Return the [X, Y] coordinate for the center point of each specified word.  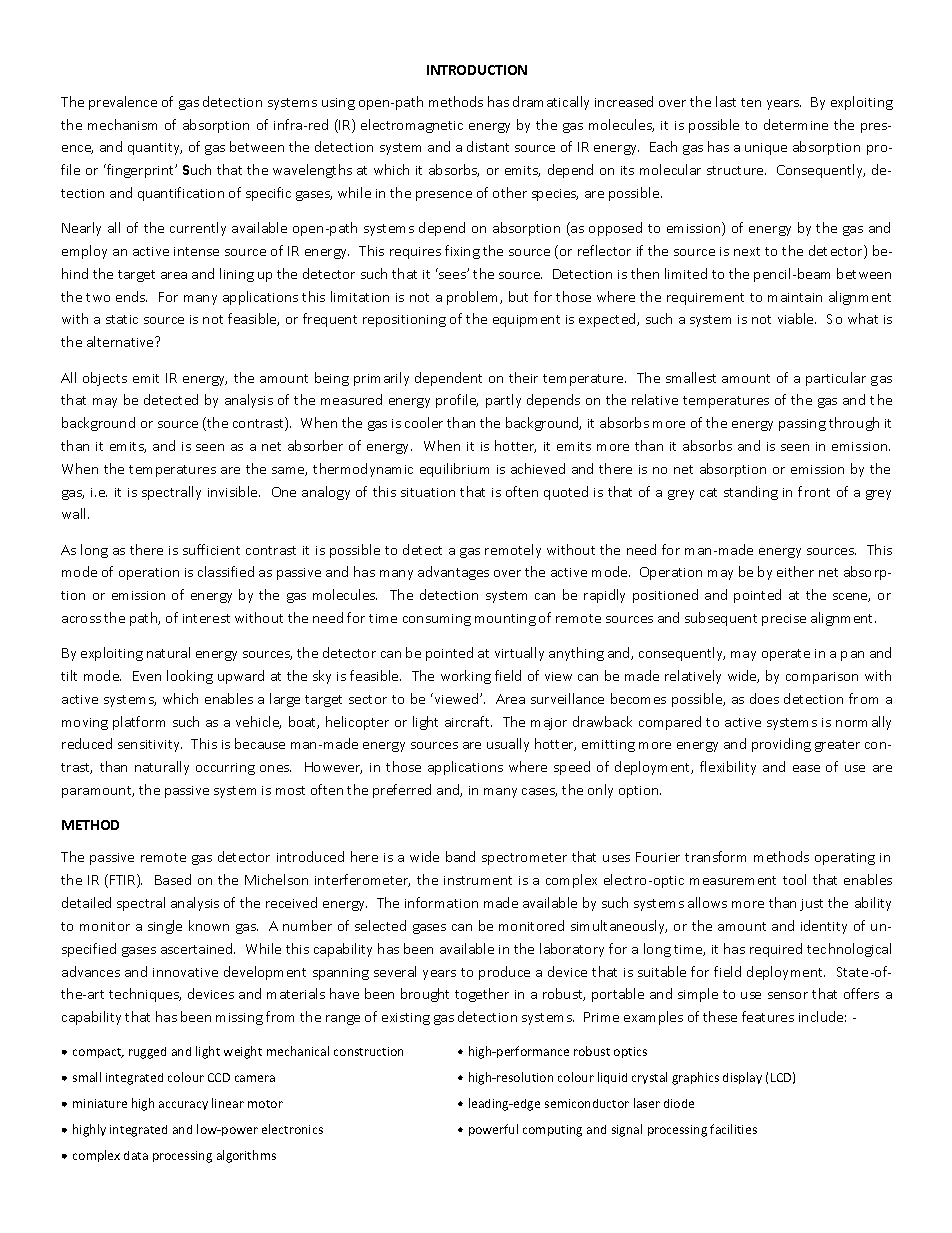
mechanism [122, 124]
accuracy [183, 1105]
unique [766, 149]
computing [552, 1131]
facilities [733, 1129]
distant [488, 146]
